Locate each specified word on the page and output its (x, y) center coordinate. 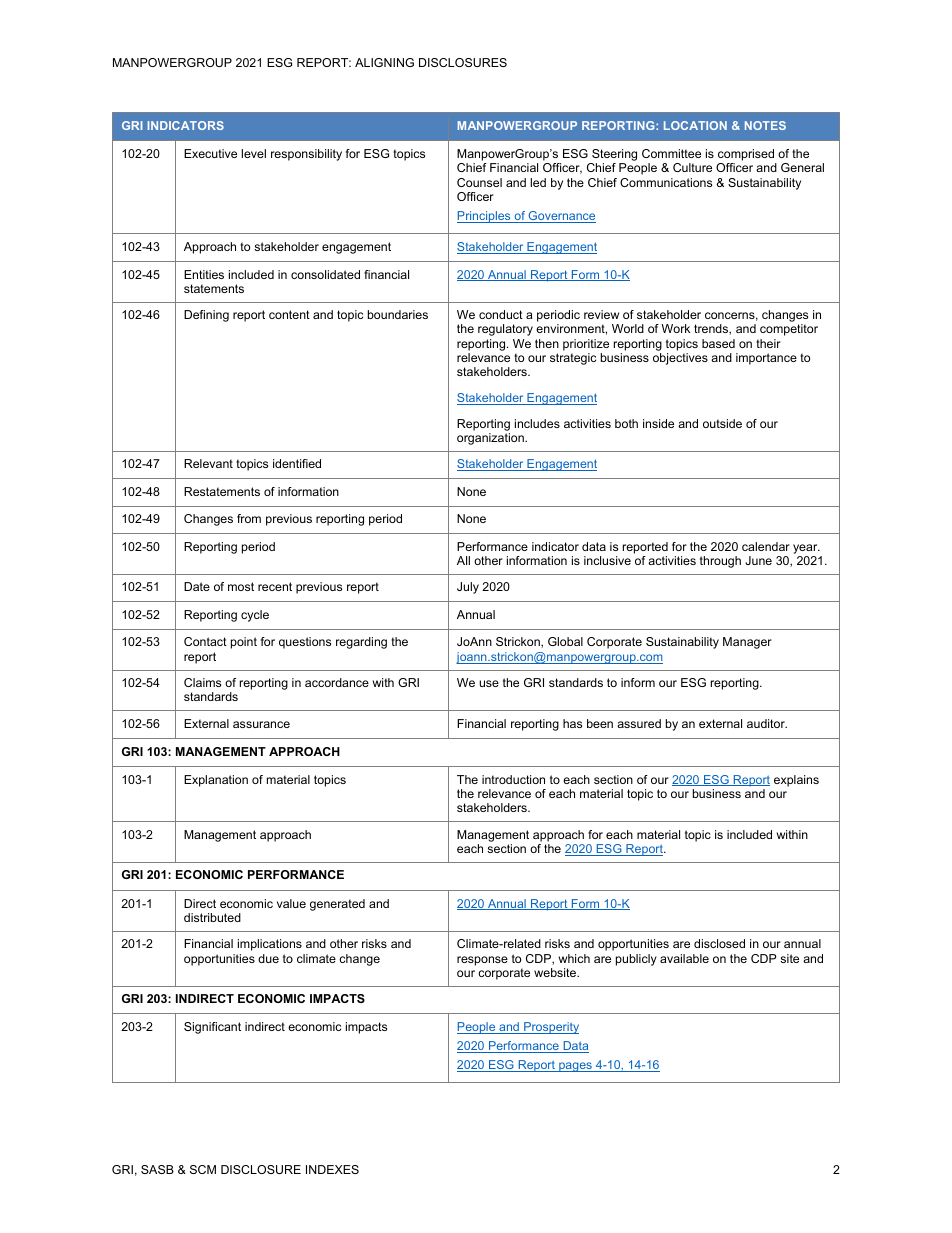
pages (575, 1067)
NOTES (765, 125)
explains (796, 781)
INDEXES (332, 1169)
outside (722, 423)
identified (297, 463)
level (253, 153)
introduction (513, 779)
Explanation (216, 781)
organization (491, 439)
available (684, 958)
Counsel (479, 182)
